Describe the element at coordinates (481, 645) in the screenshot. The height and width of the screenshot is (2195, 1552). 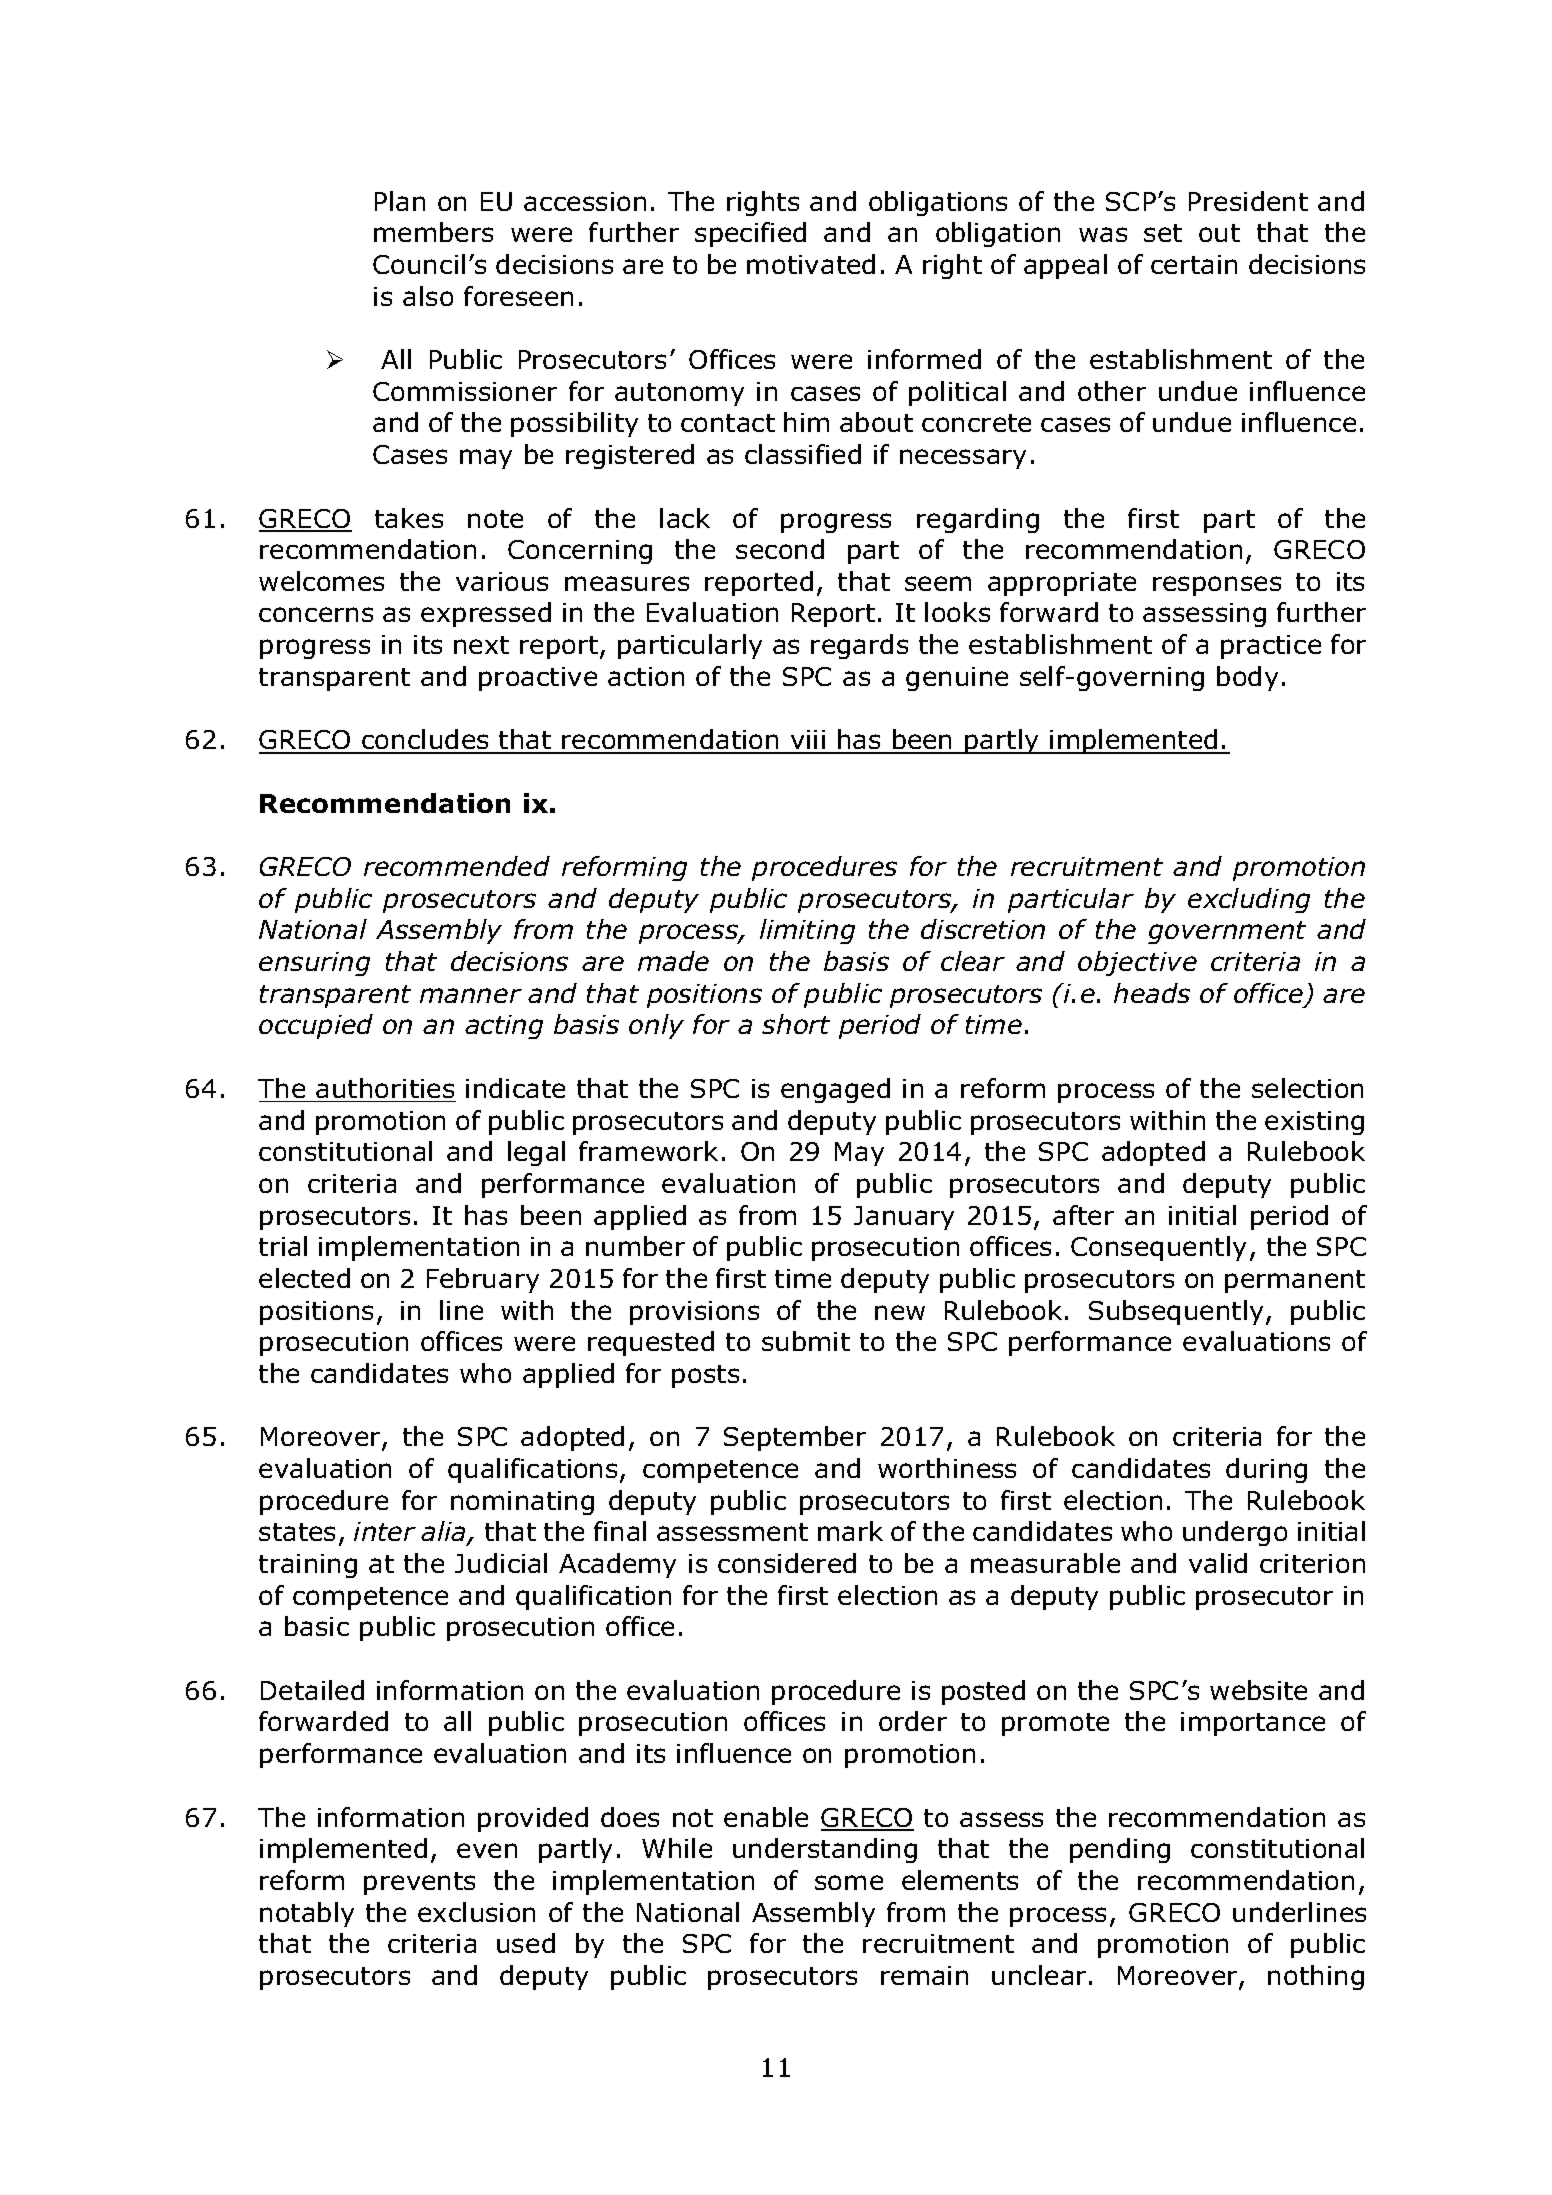
I see `next` at that location.
